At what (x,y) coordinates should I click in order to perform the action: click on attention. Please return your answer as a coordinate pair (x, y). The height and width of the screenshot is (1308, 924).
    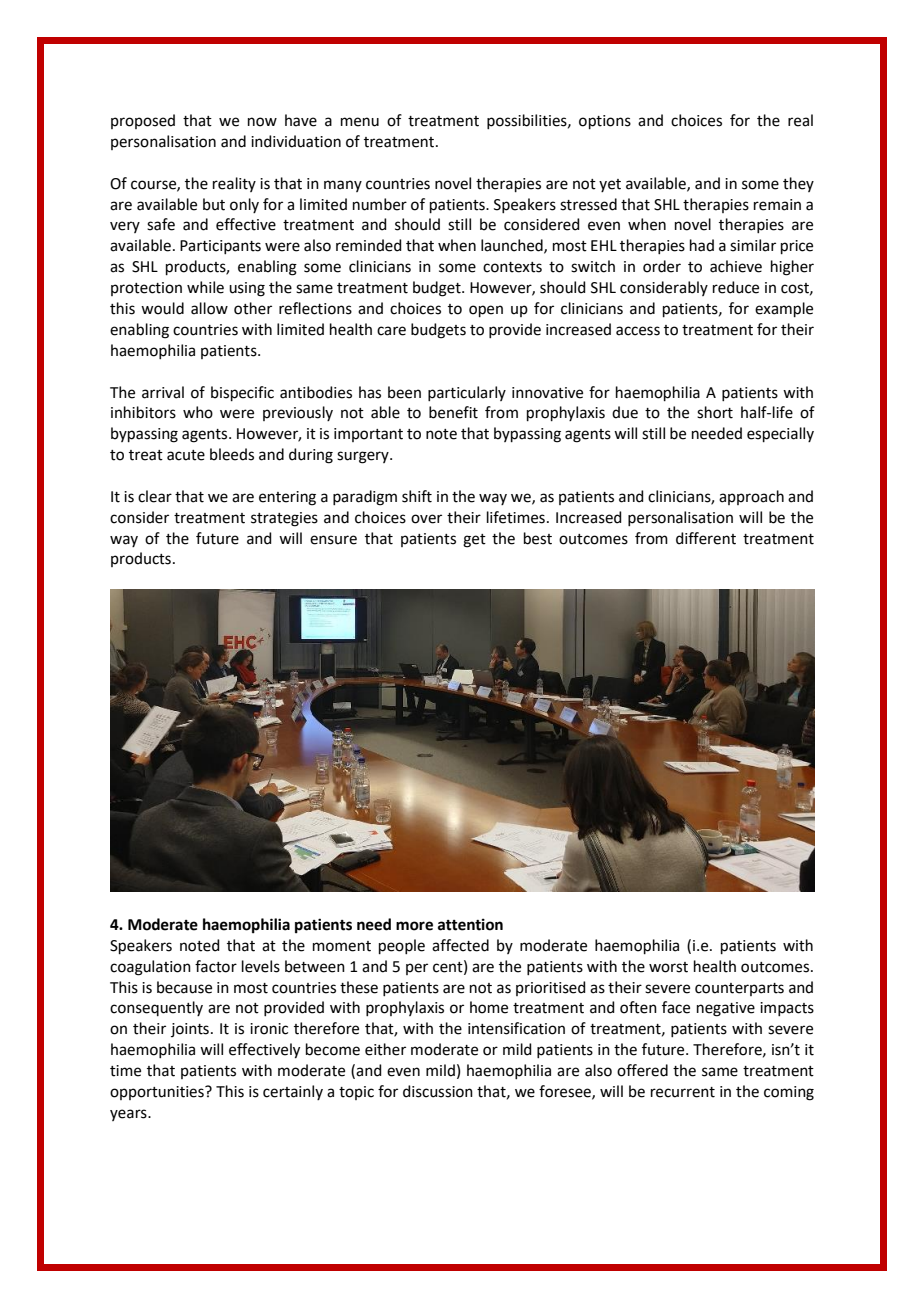
    Looking at the image, I should click on (470, 924).
